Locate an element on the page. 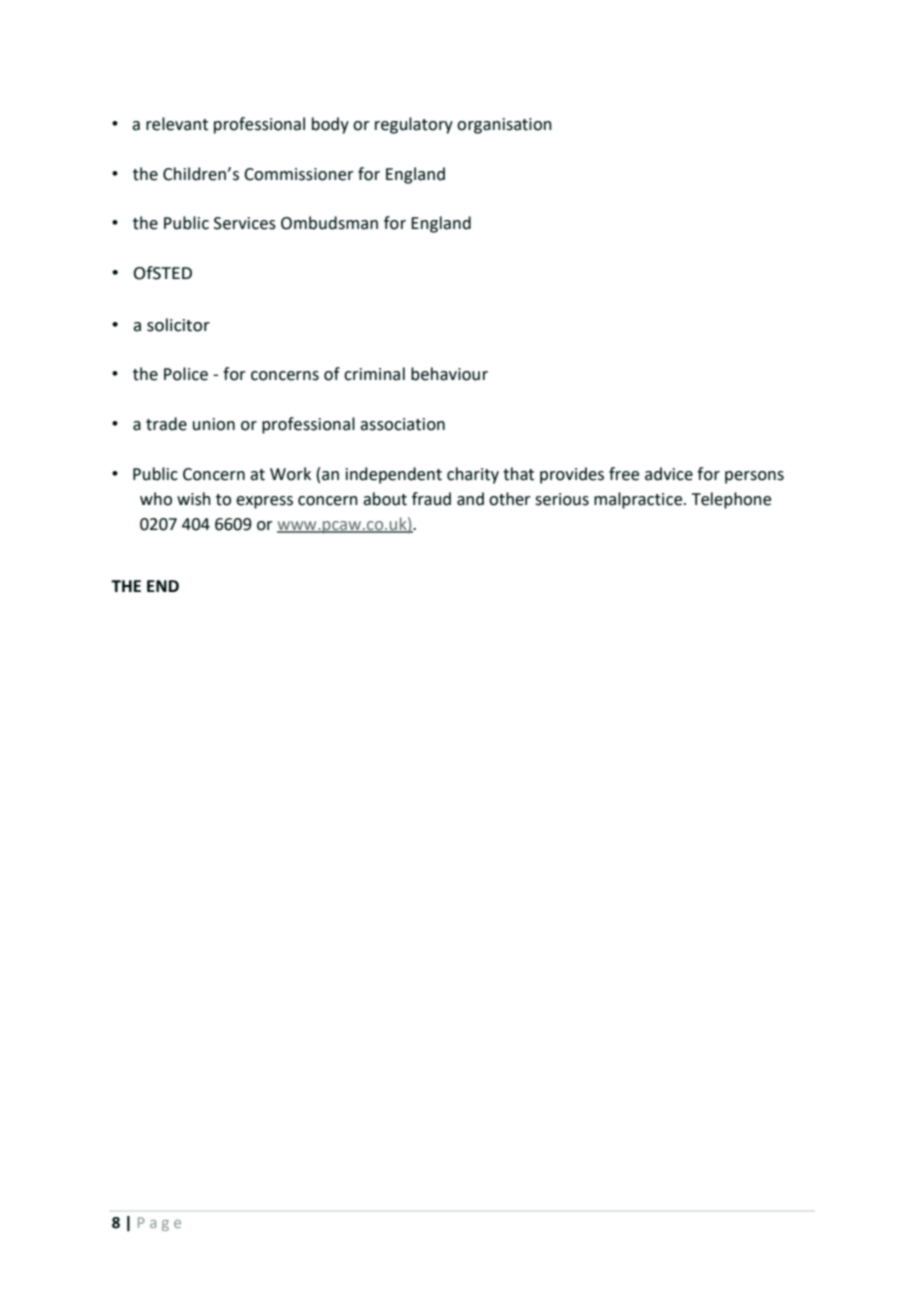 The width and height of the document is (924, 1309). criminal is located at coordinates (374, 374).
